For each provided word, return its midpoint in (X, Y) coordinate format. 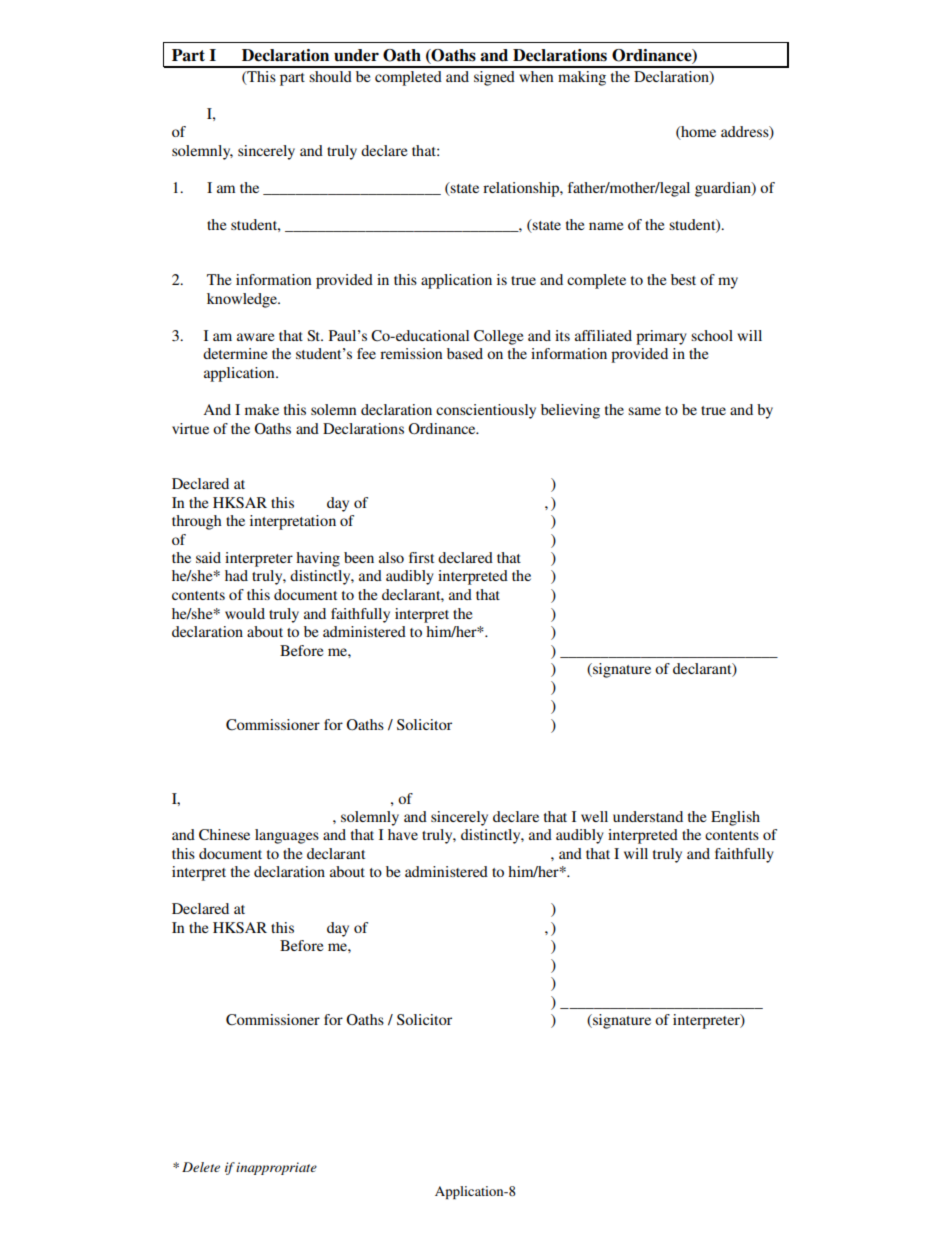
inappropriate (276, 1168)
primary (661, 337)
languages (287, 836)
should (330, 76)
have (403, 834)
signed (494, 78)
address (746, 133)
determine (235, 353)
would (245, 613)
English (735, 818)
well (594, 816)
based (465, 353)
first (421, 557)
